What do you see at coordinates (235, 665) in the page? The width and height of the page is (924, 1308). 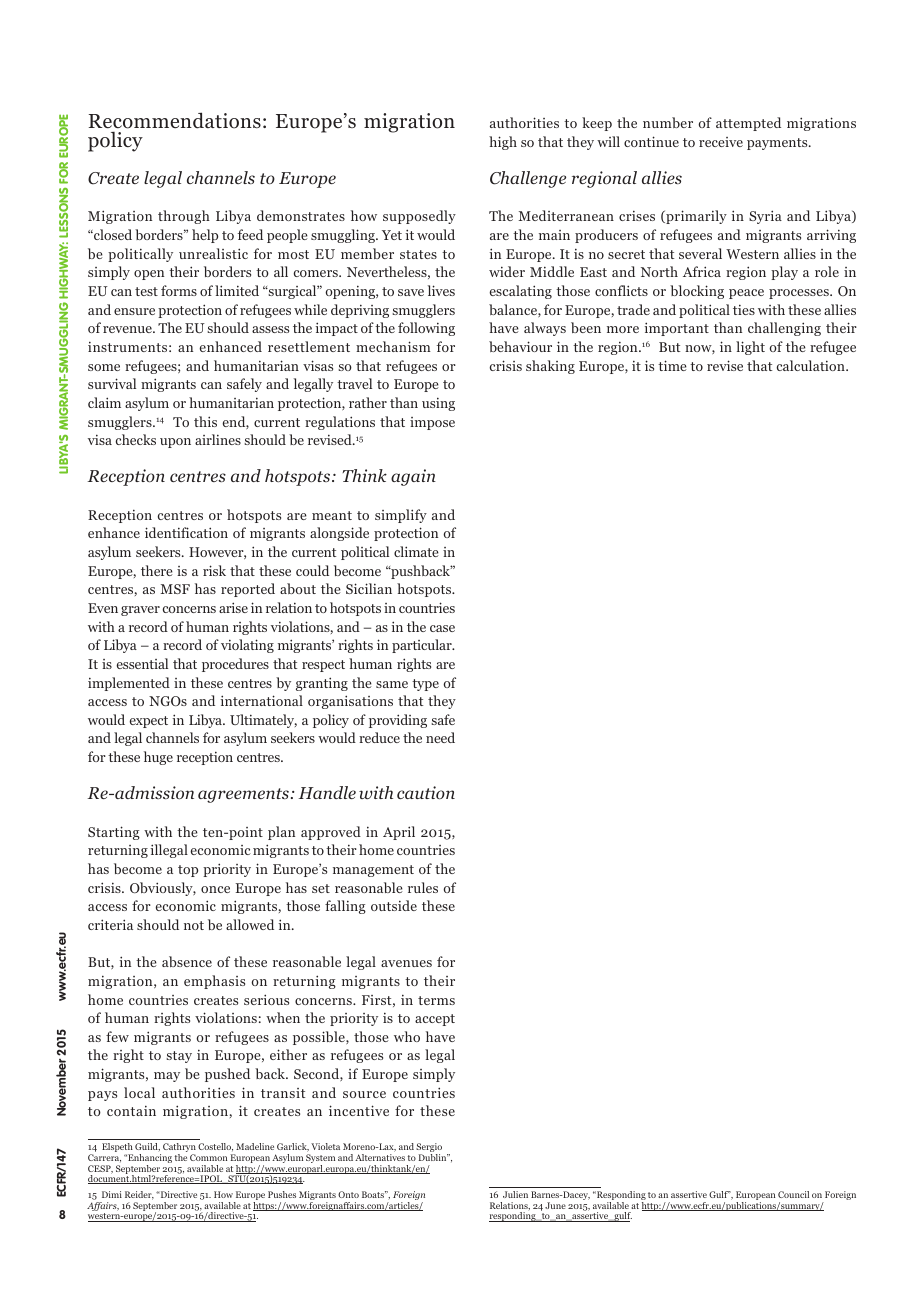 I see `procedures` at bounding box center [235, 665].
